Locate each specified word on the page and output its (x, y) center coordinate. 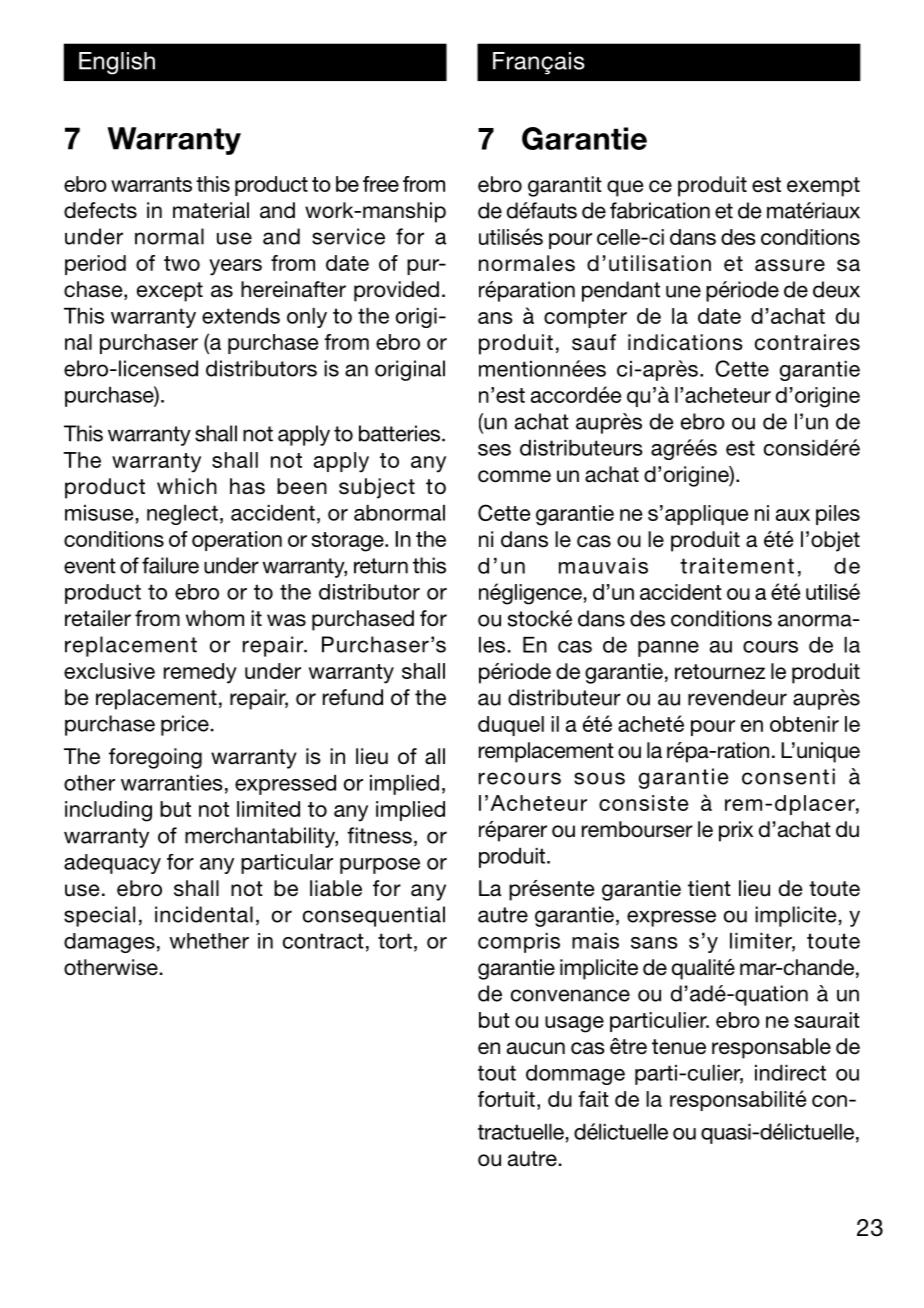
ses (494, 450)
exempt (823, 187)
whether (209, 941)
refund (353, 697)
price (185, 725)
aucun (536, 1048)
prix (736, 831)
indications (685, 342)
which (187, 486)
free (381, 184)
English (117, 63)
